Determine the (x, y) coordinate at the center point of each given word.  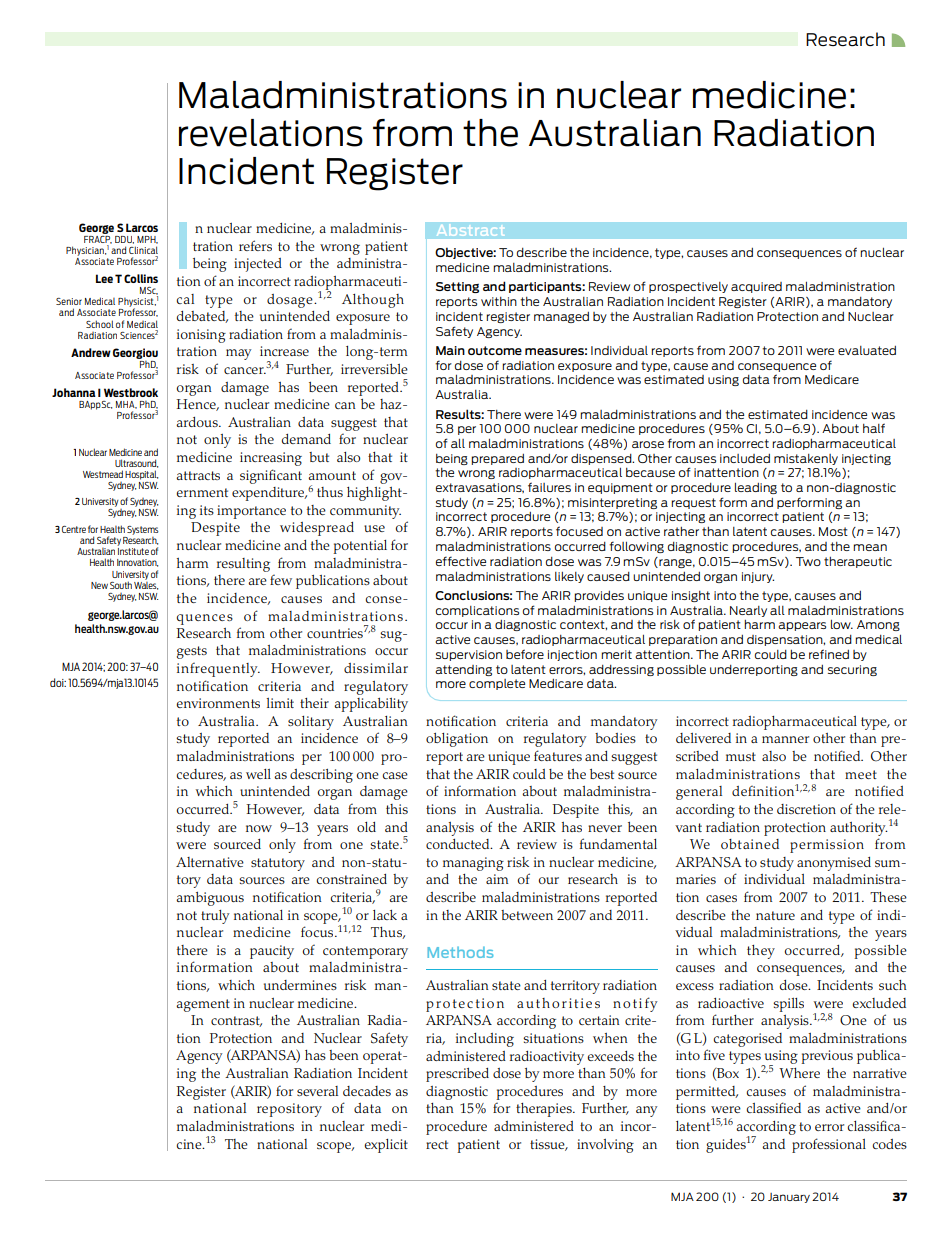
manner (785, 739)
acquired (756, 287)
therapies (545, 1110)
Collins (141, 278)
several (317, 1091)
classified (774, 1107)
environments (218, 703)
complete (497, 684)
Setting (457, 287)
